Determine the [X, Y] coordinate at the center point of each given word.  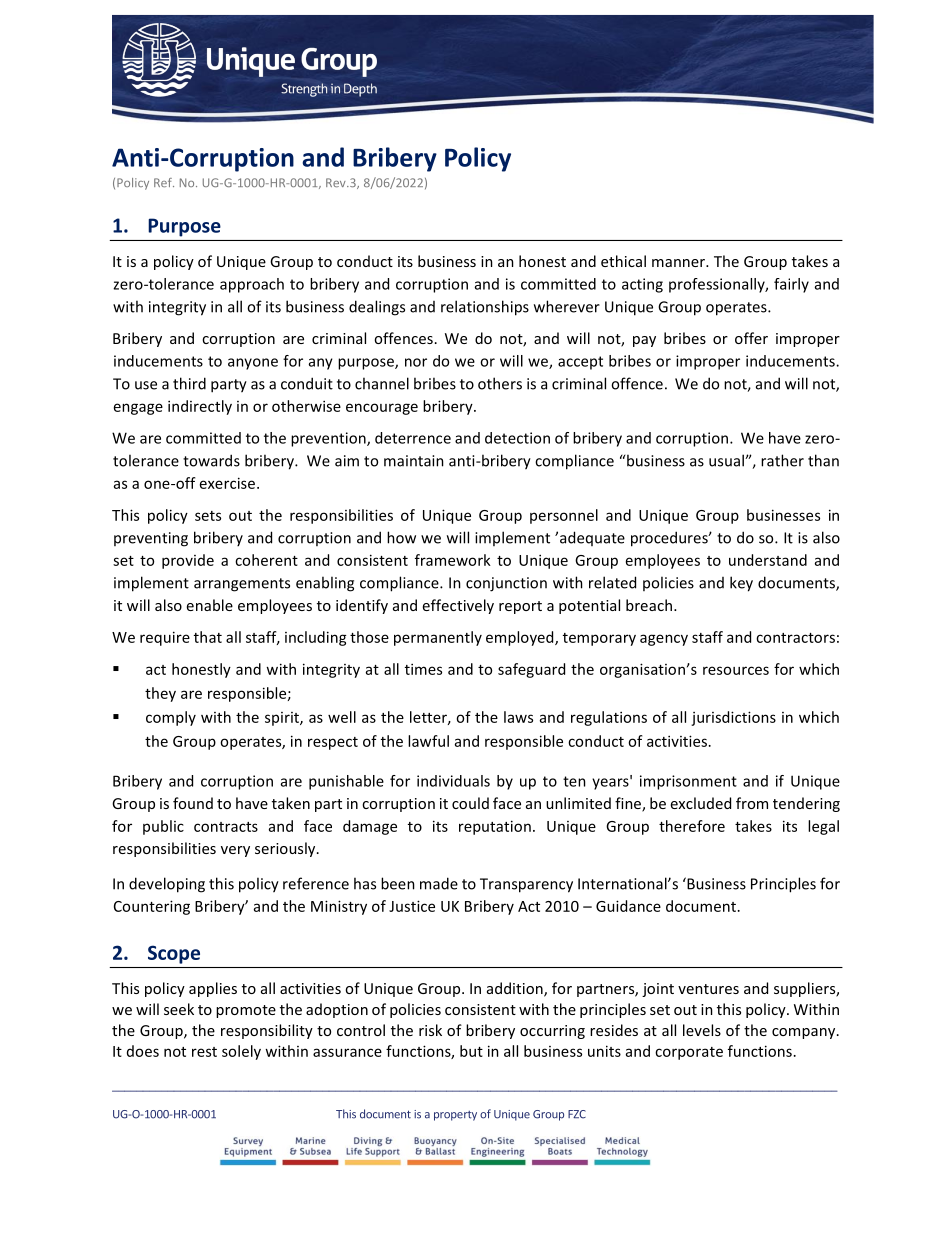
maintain [414, 461]
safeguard [531, 670]
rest [204, 1052]
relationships [485, 308]
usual [727, 460]
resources [736, 670]
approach [252, 285]
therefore [692, 826]
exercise [229, 483]
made [439, 883]
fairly [791, 285]
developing [167, 885]
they [160, 694]
